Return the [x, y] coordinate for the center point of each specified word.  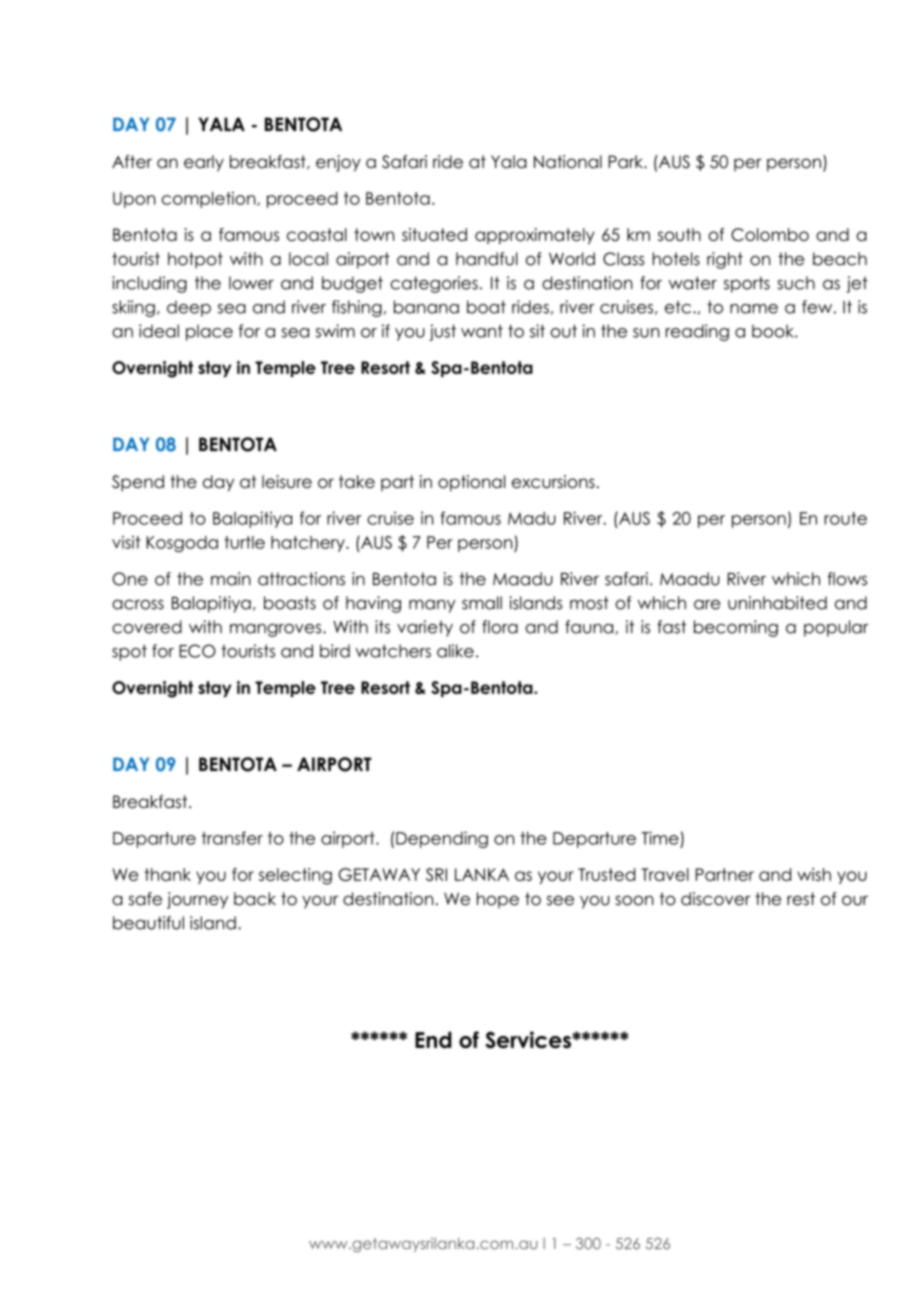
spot [129, 652]
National [568, 162]
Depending [442, 839]
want [482, 331]
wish [814, 874]
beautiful [148, 923]
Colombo [770, 234]
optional [471, 483]
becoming [736, 628]
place [209, 332]
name [754, 309]
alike [455, 651]
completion [210, 200]
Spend [138, 483]
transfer [232, 838]
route [845, 518]
